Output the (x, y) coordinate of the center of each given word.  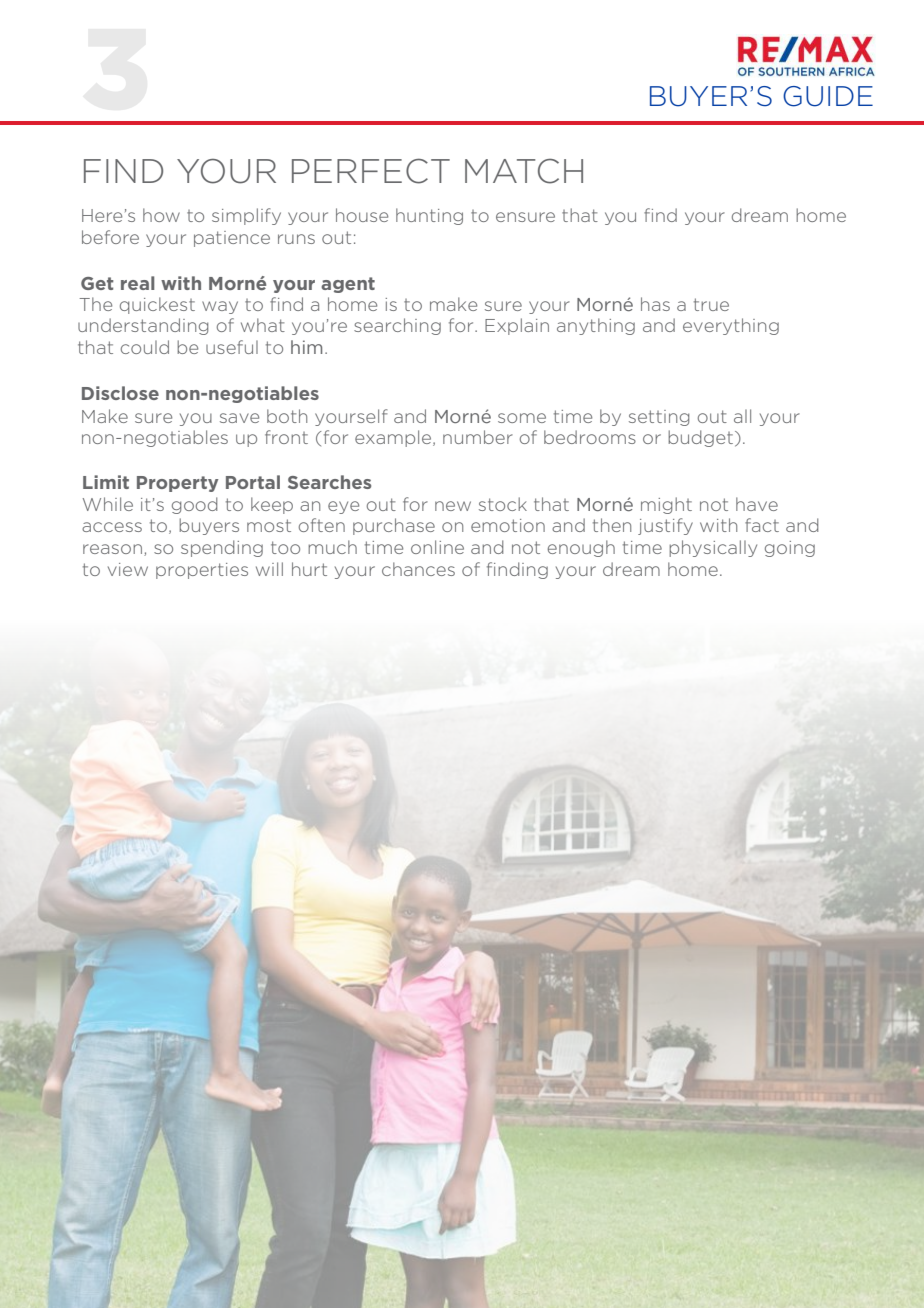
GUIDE (828, 96)
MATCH (524, 171)
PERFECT (371, 171)
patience (232, 239)
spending (222, 548)
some (522, 418)
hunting (429, 216)
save (239, 418)
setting (659, 418)
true (711, 304)
